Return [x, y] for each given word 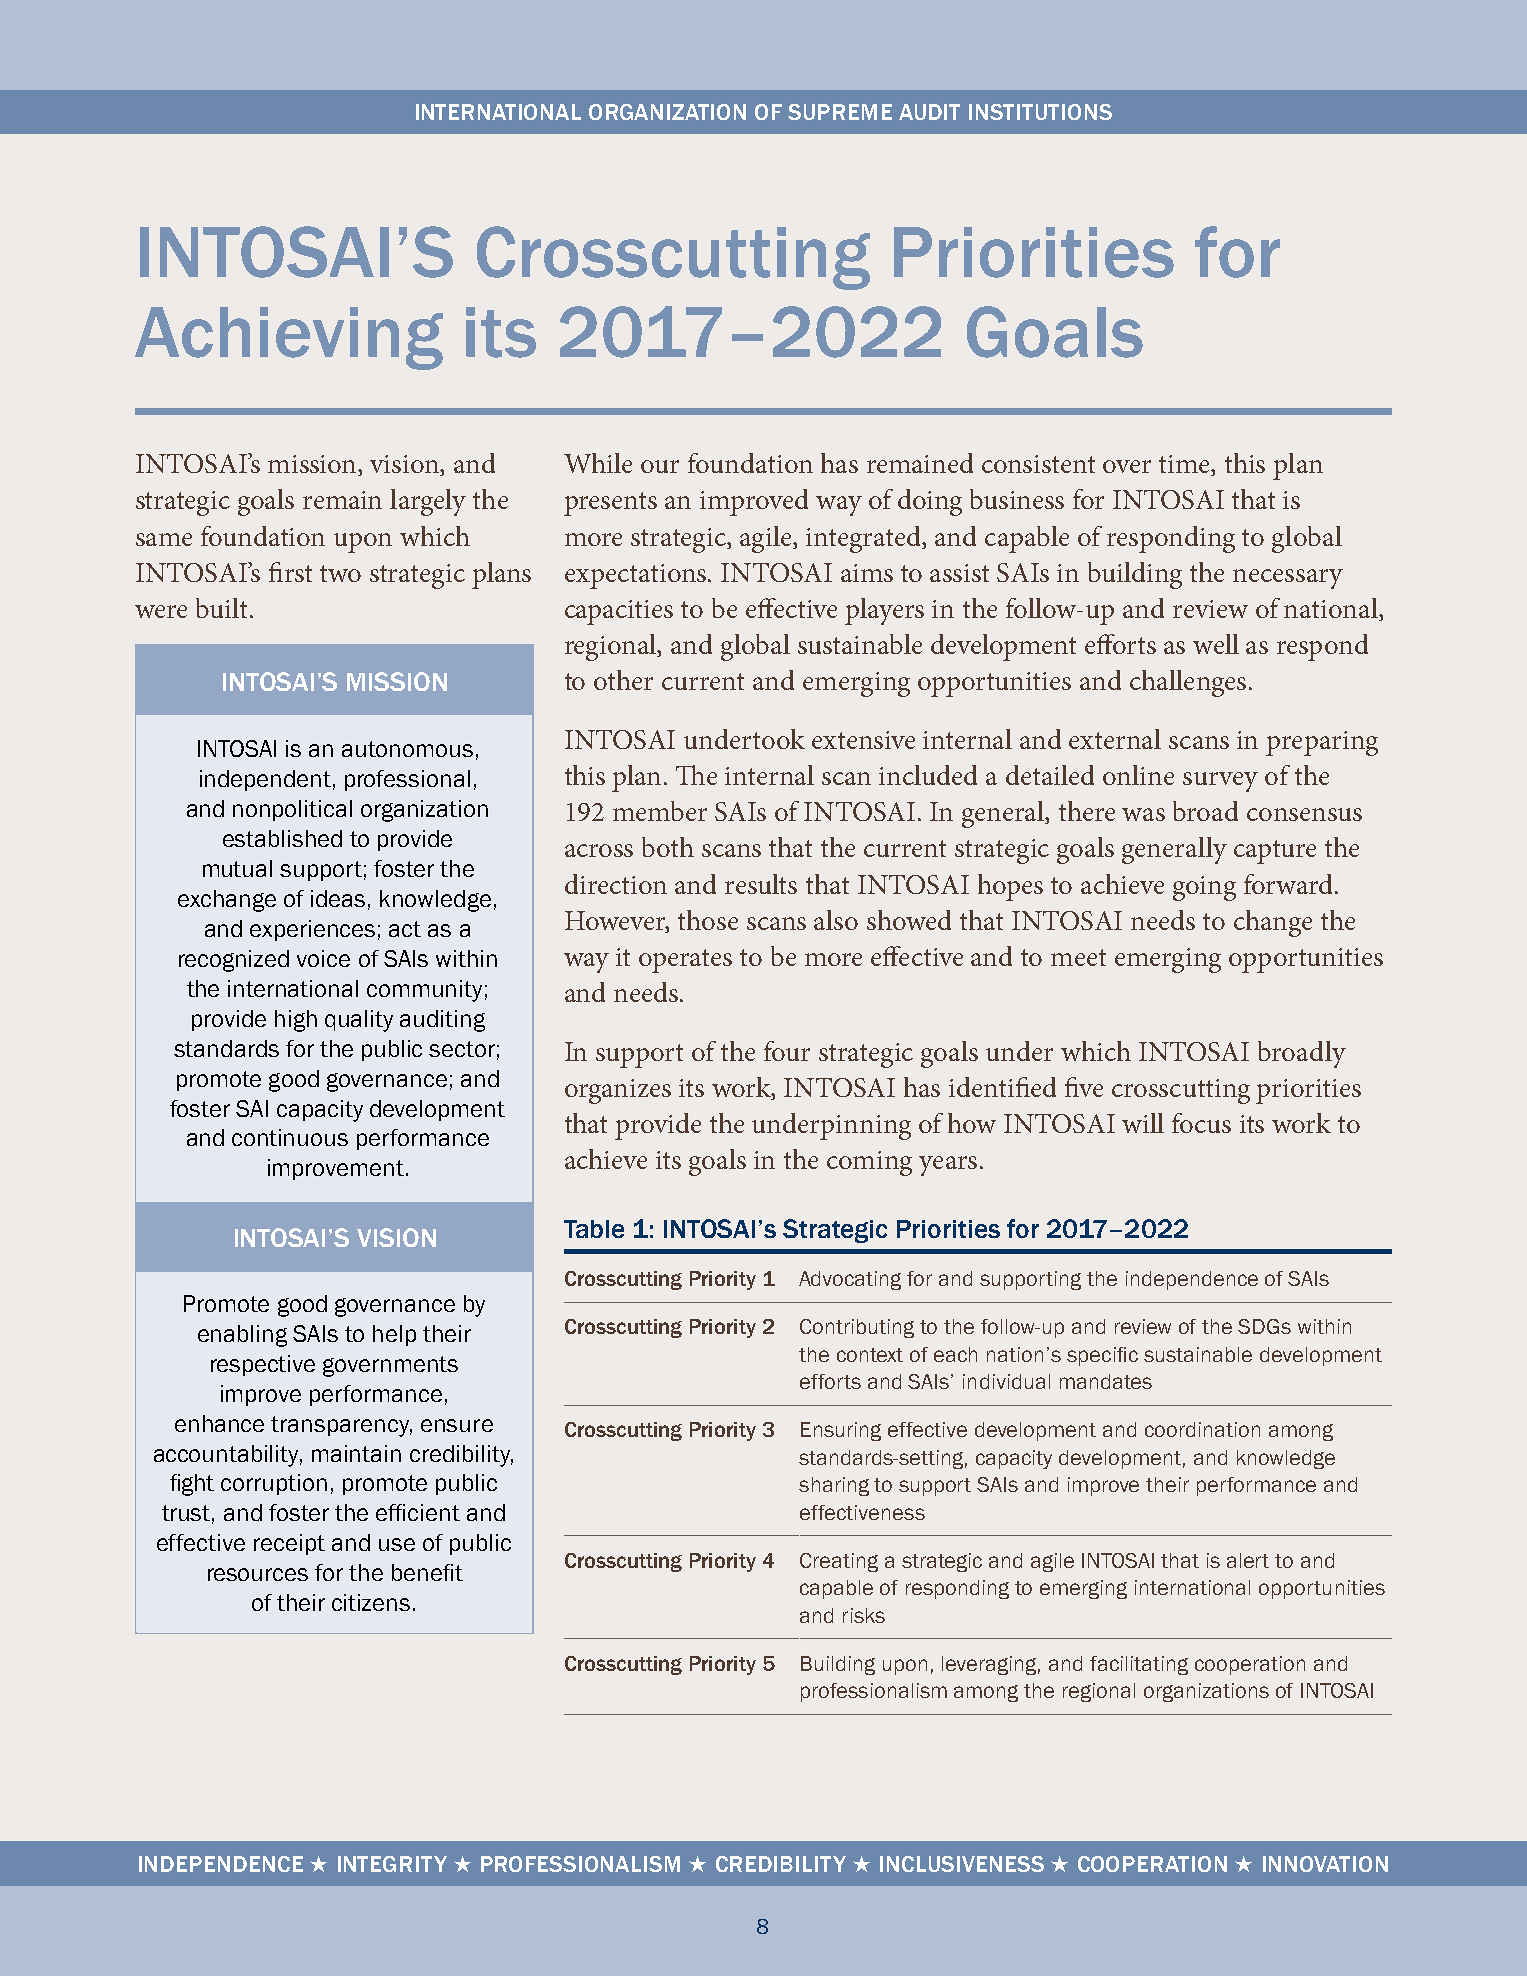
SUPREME [840, 112]
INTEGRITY [392, 1864]
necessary [1288, 579]
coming [869, 1163]
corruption [274, 1484]
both [668, 847]
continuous [290, 1137]
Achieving [289, 338]
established [282, 838]
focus [1201, 1123]
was [1143, 814]
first [290, 572]
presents [610, 504]
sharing [834, 1486]
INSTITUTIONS [1040, 112]
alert [1248, 1560]
